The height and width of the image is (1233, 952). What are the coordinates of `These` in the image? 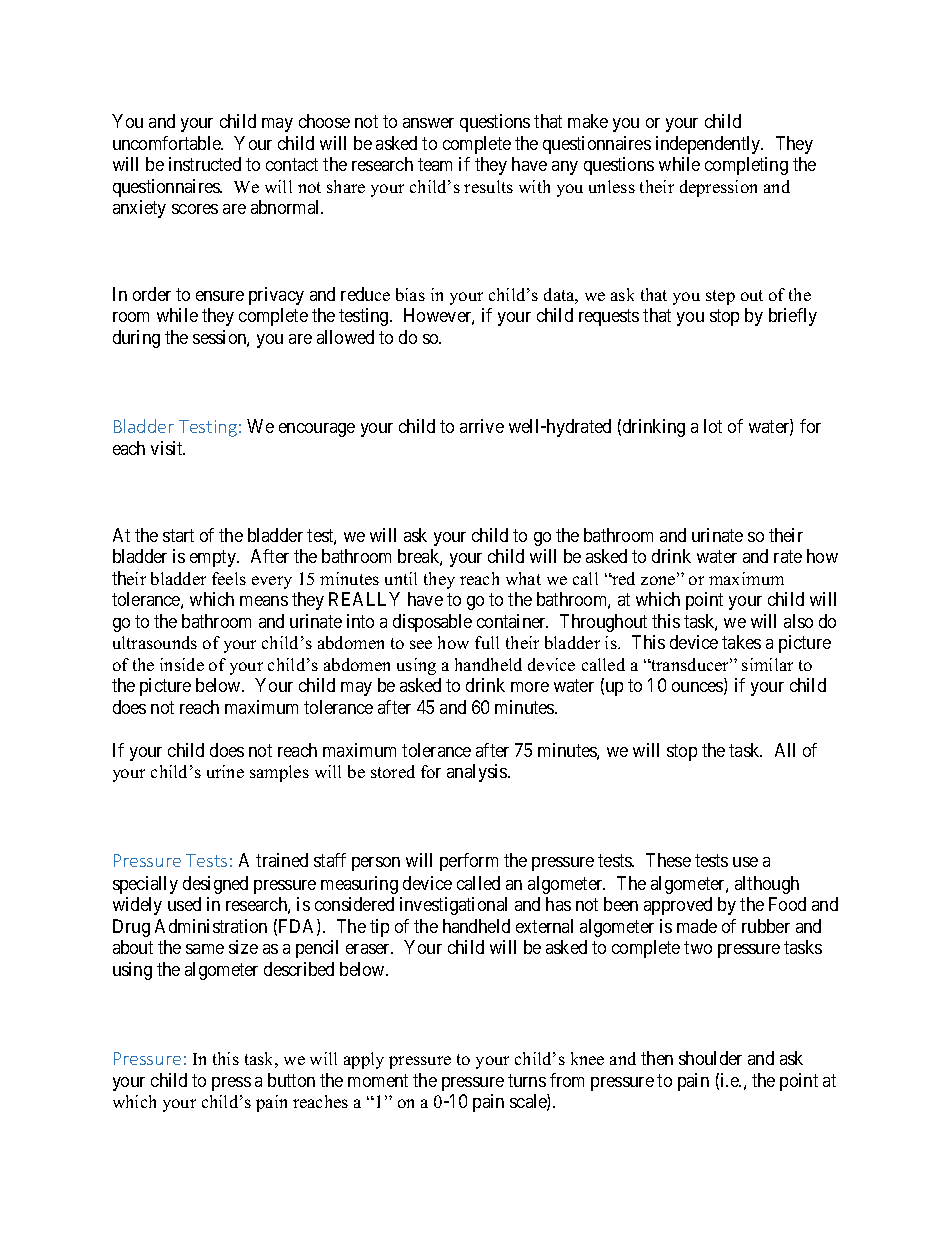 It's located at (668, 860).
